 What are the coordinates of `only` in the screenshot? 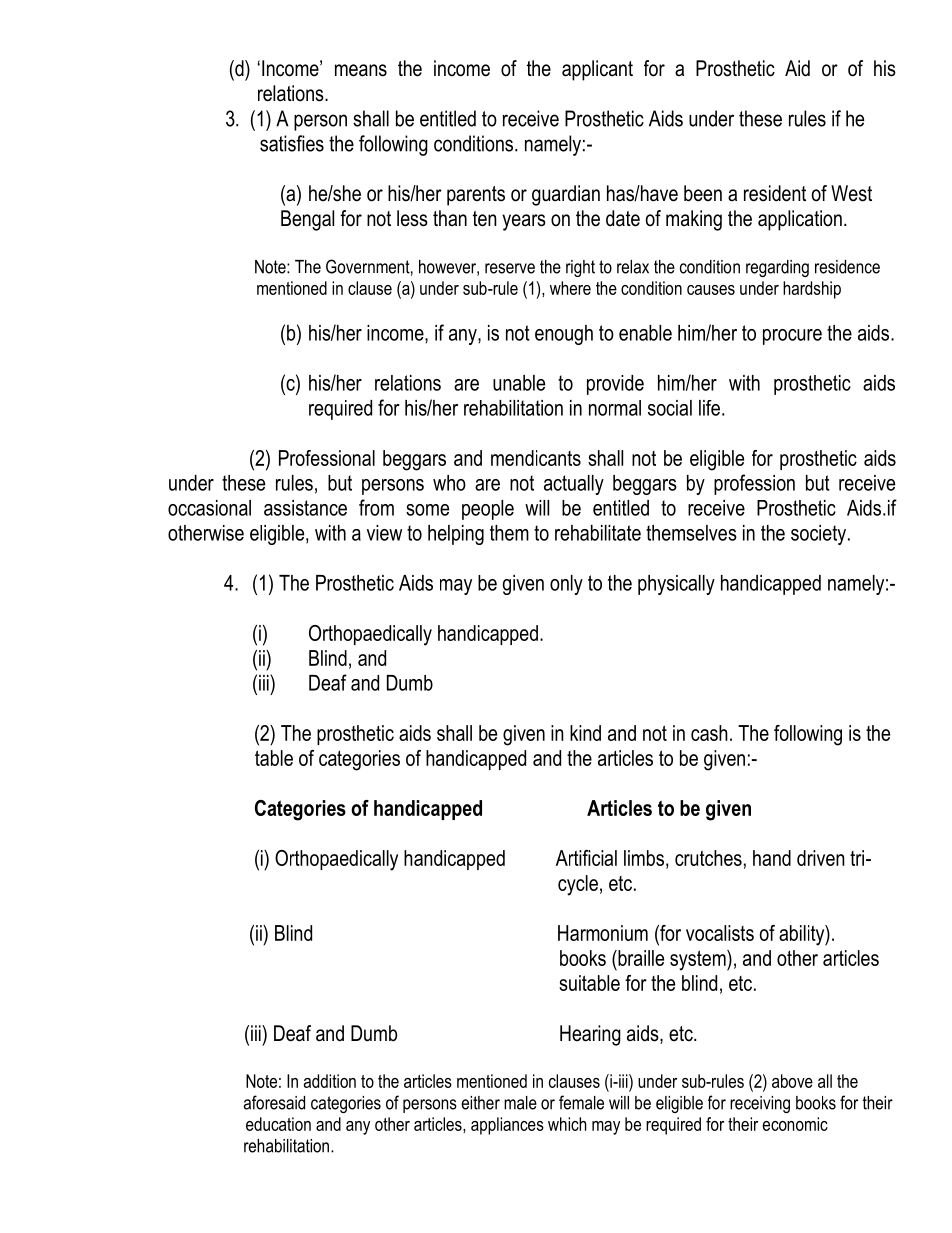 It's located at (566, 585).
